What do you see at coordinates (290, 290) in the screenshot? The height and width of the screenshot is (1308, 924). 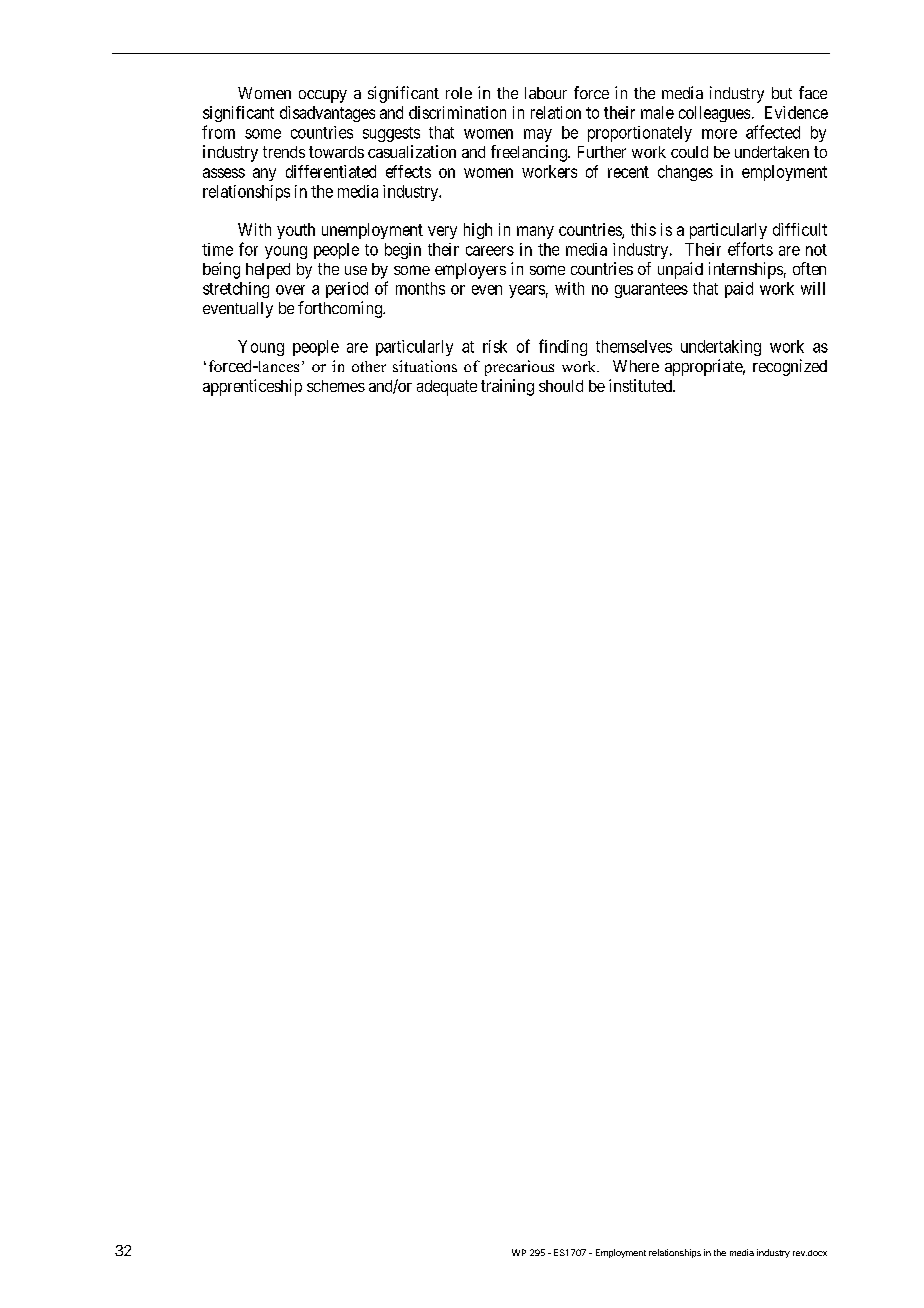 I see `over` at bounding box center [290, 290].
